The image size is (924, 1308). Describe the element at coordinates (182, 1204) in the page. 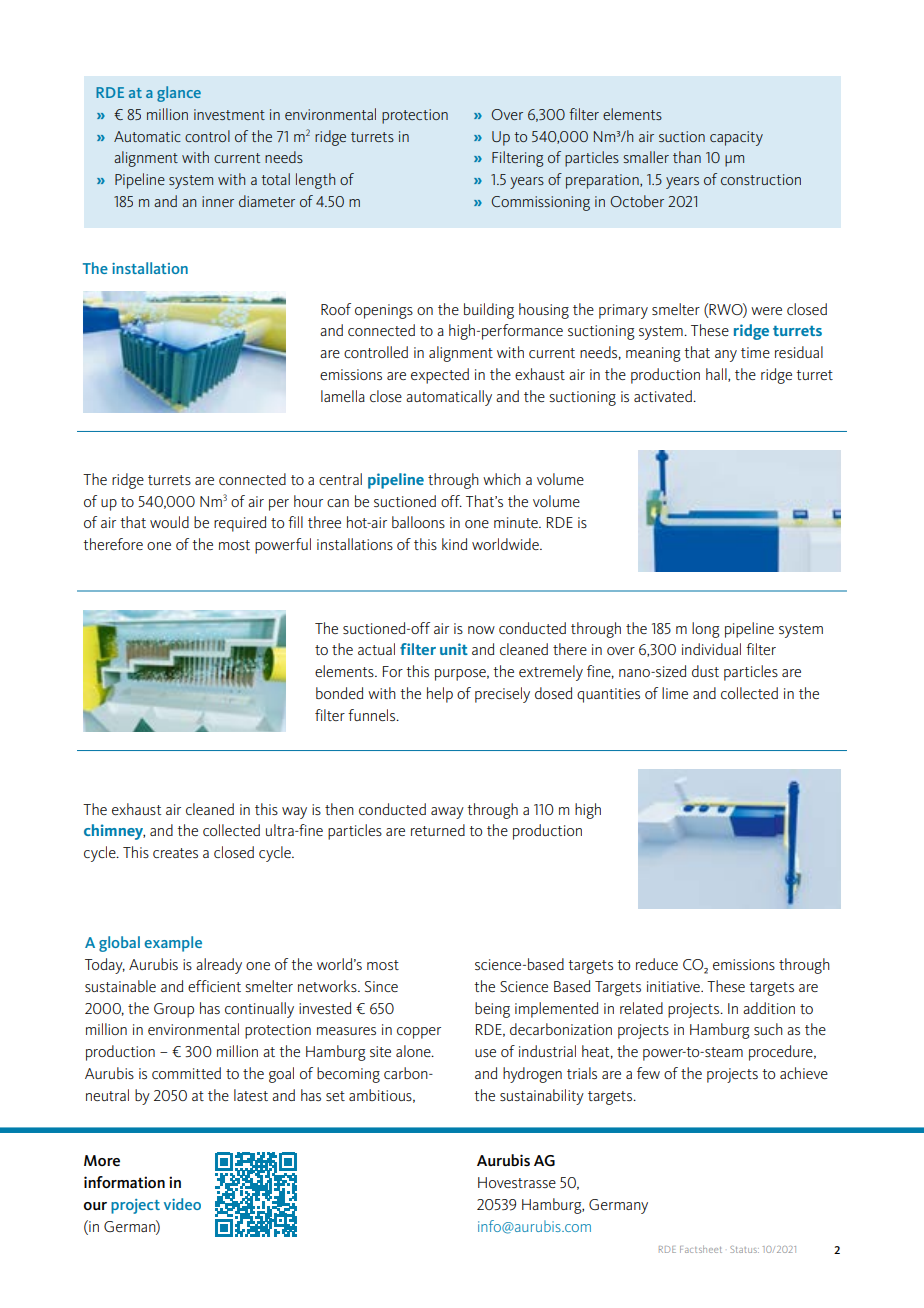

I see `video` at that location.
